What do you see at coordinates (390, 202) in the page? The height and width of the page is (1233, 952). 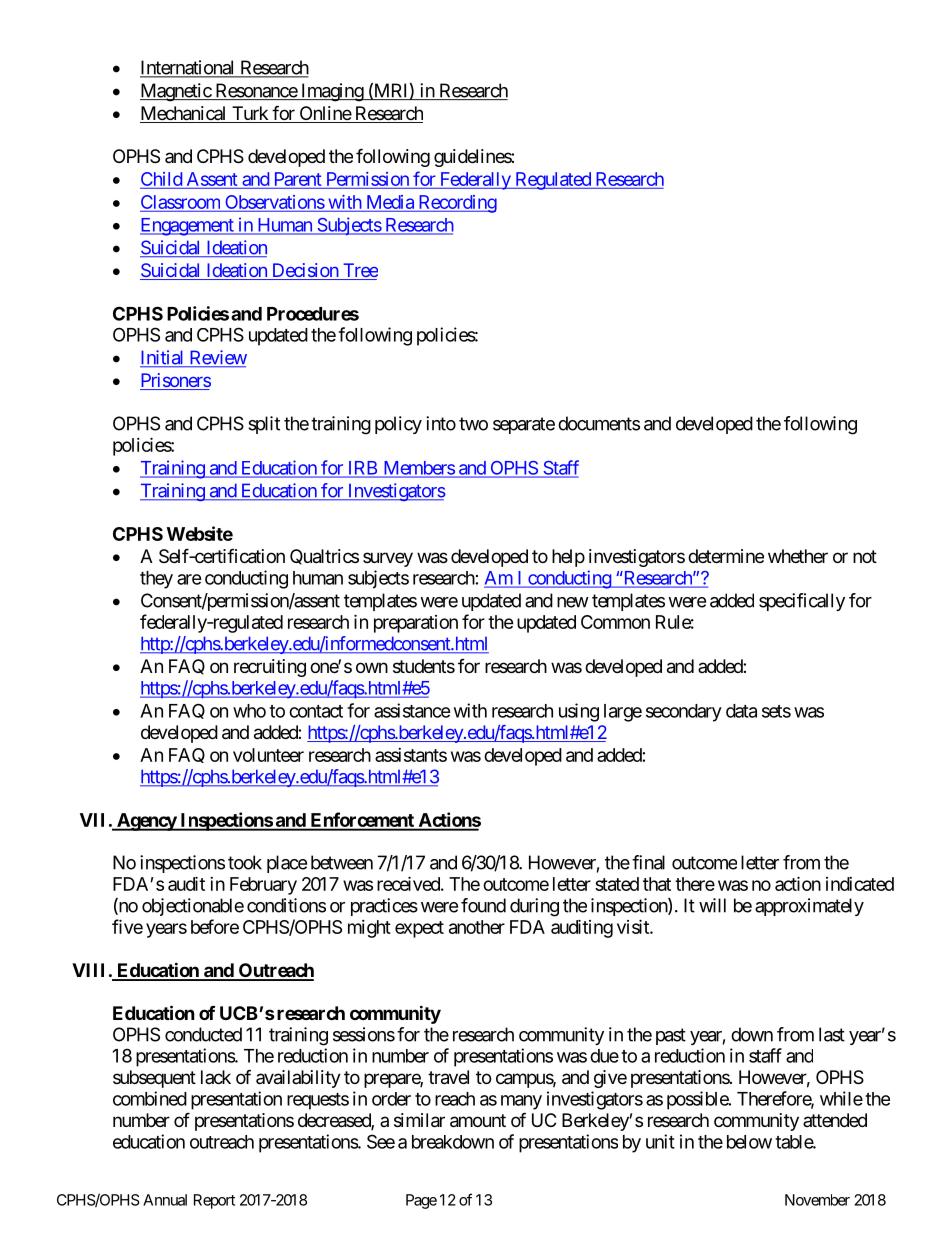 I see `Media` at bounding box center [390, 202].
